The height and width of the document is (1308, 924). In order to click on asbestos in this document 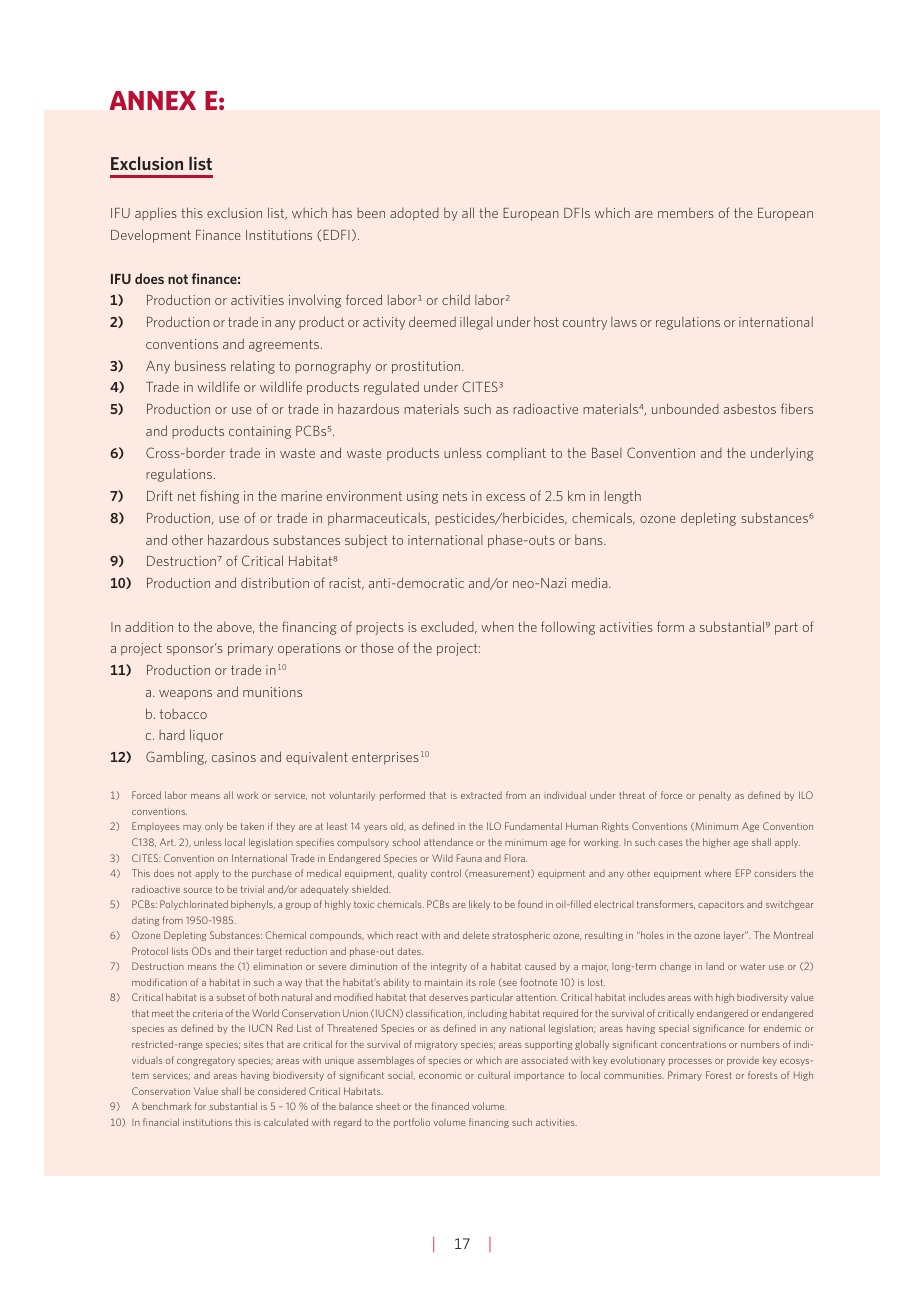, I will do `click(750, 409)`.
